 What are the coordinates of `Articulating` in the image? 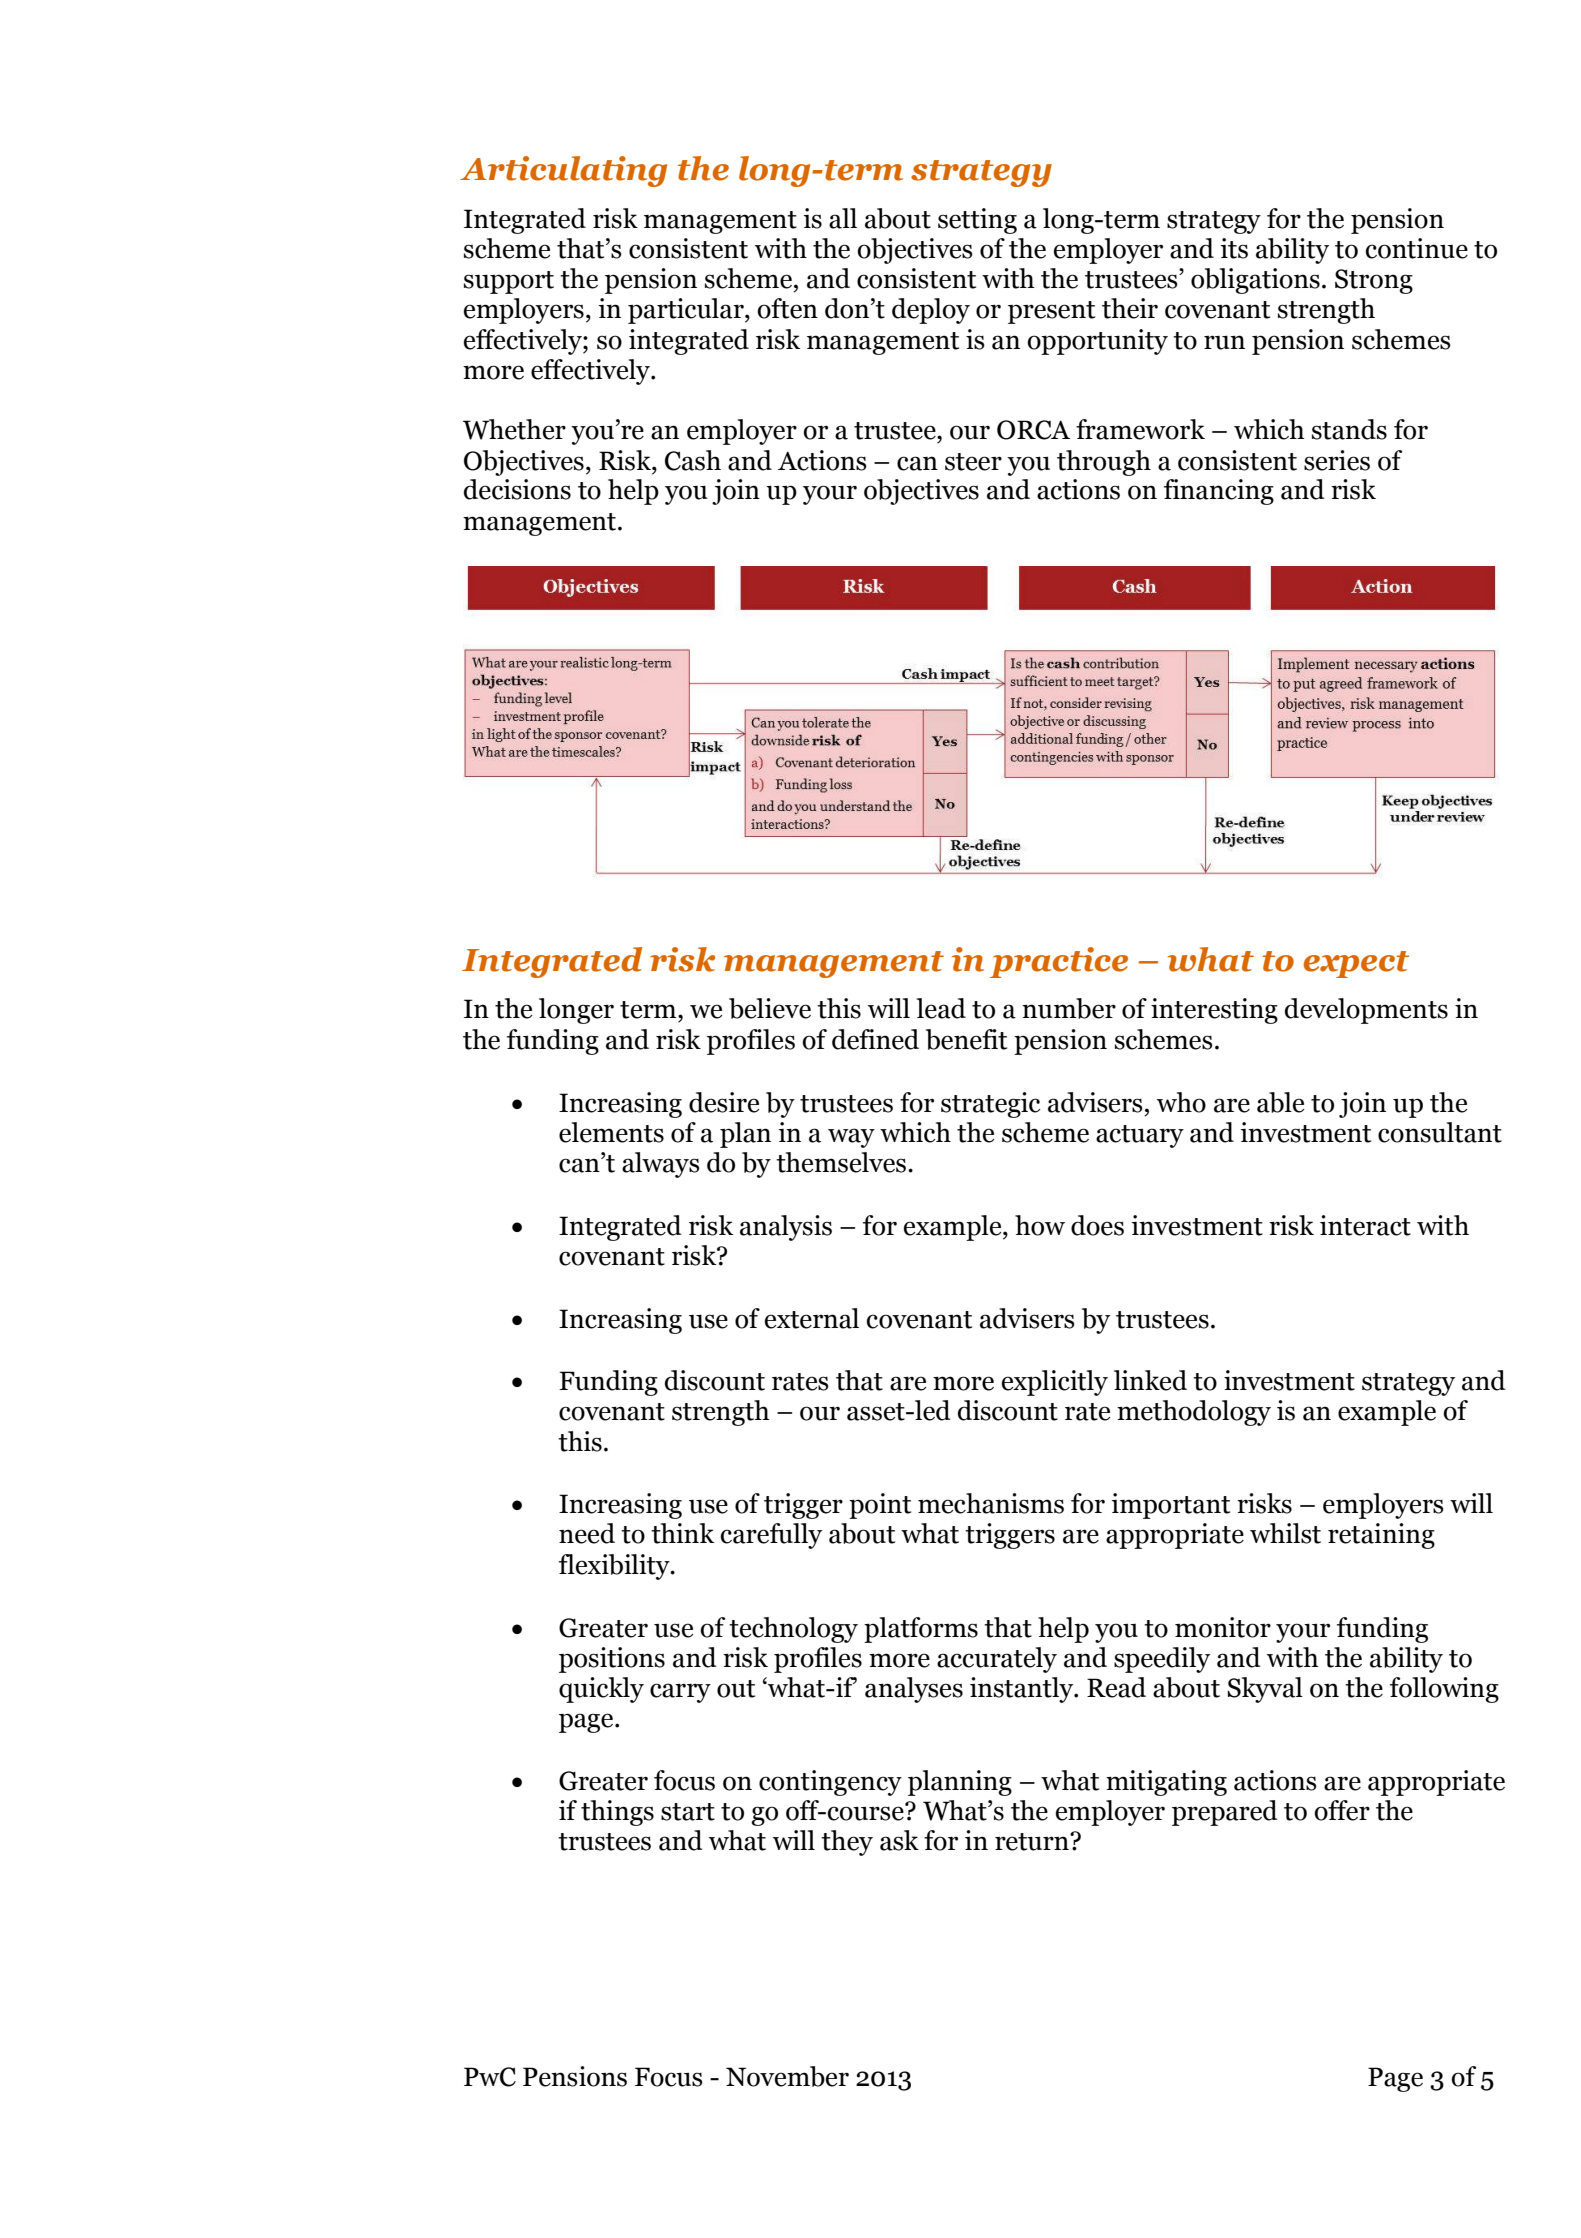 It's located at (563, 171).
